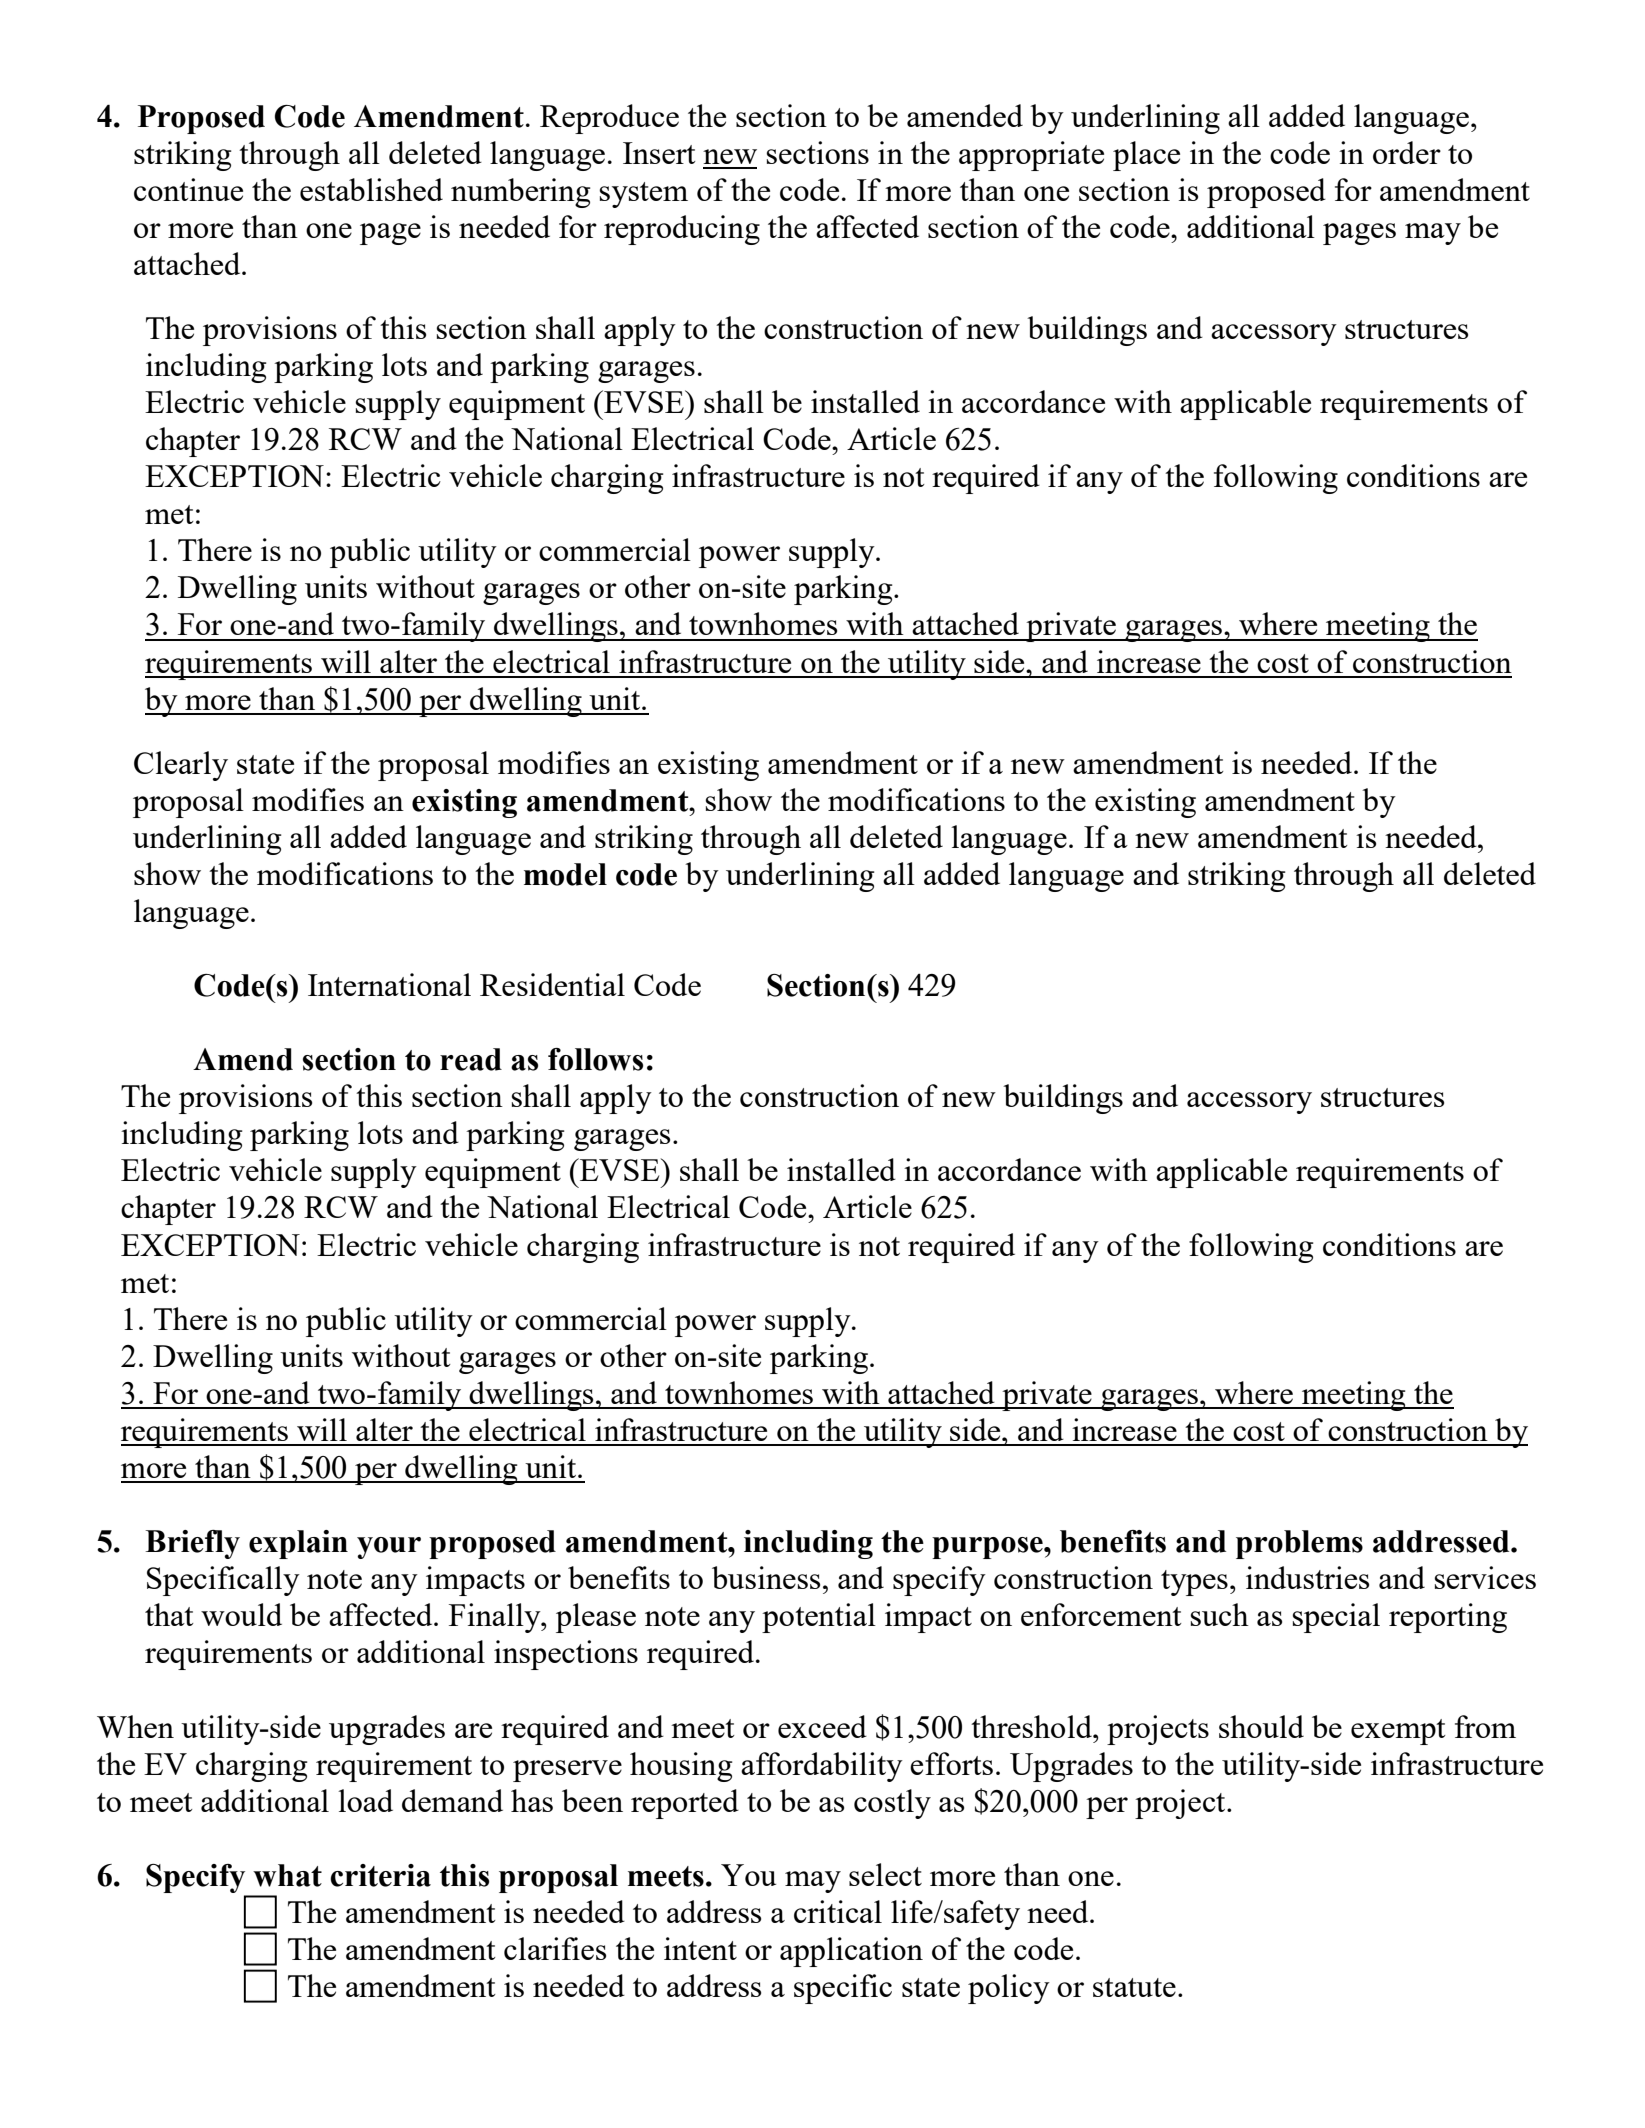 This image has height=2128, width=1645. Describe the element at coordinates (298, 1544) in the image. I see `explain` at that location.
